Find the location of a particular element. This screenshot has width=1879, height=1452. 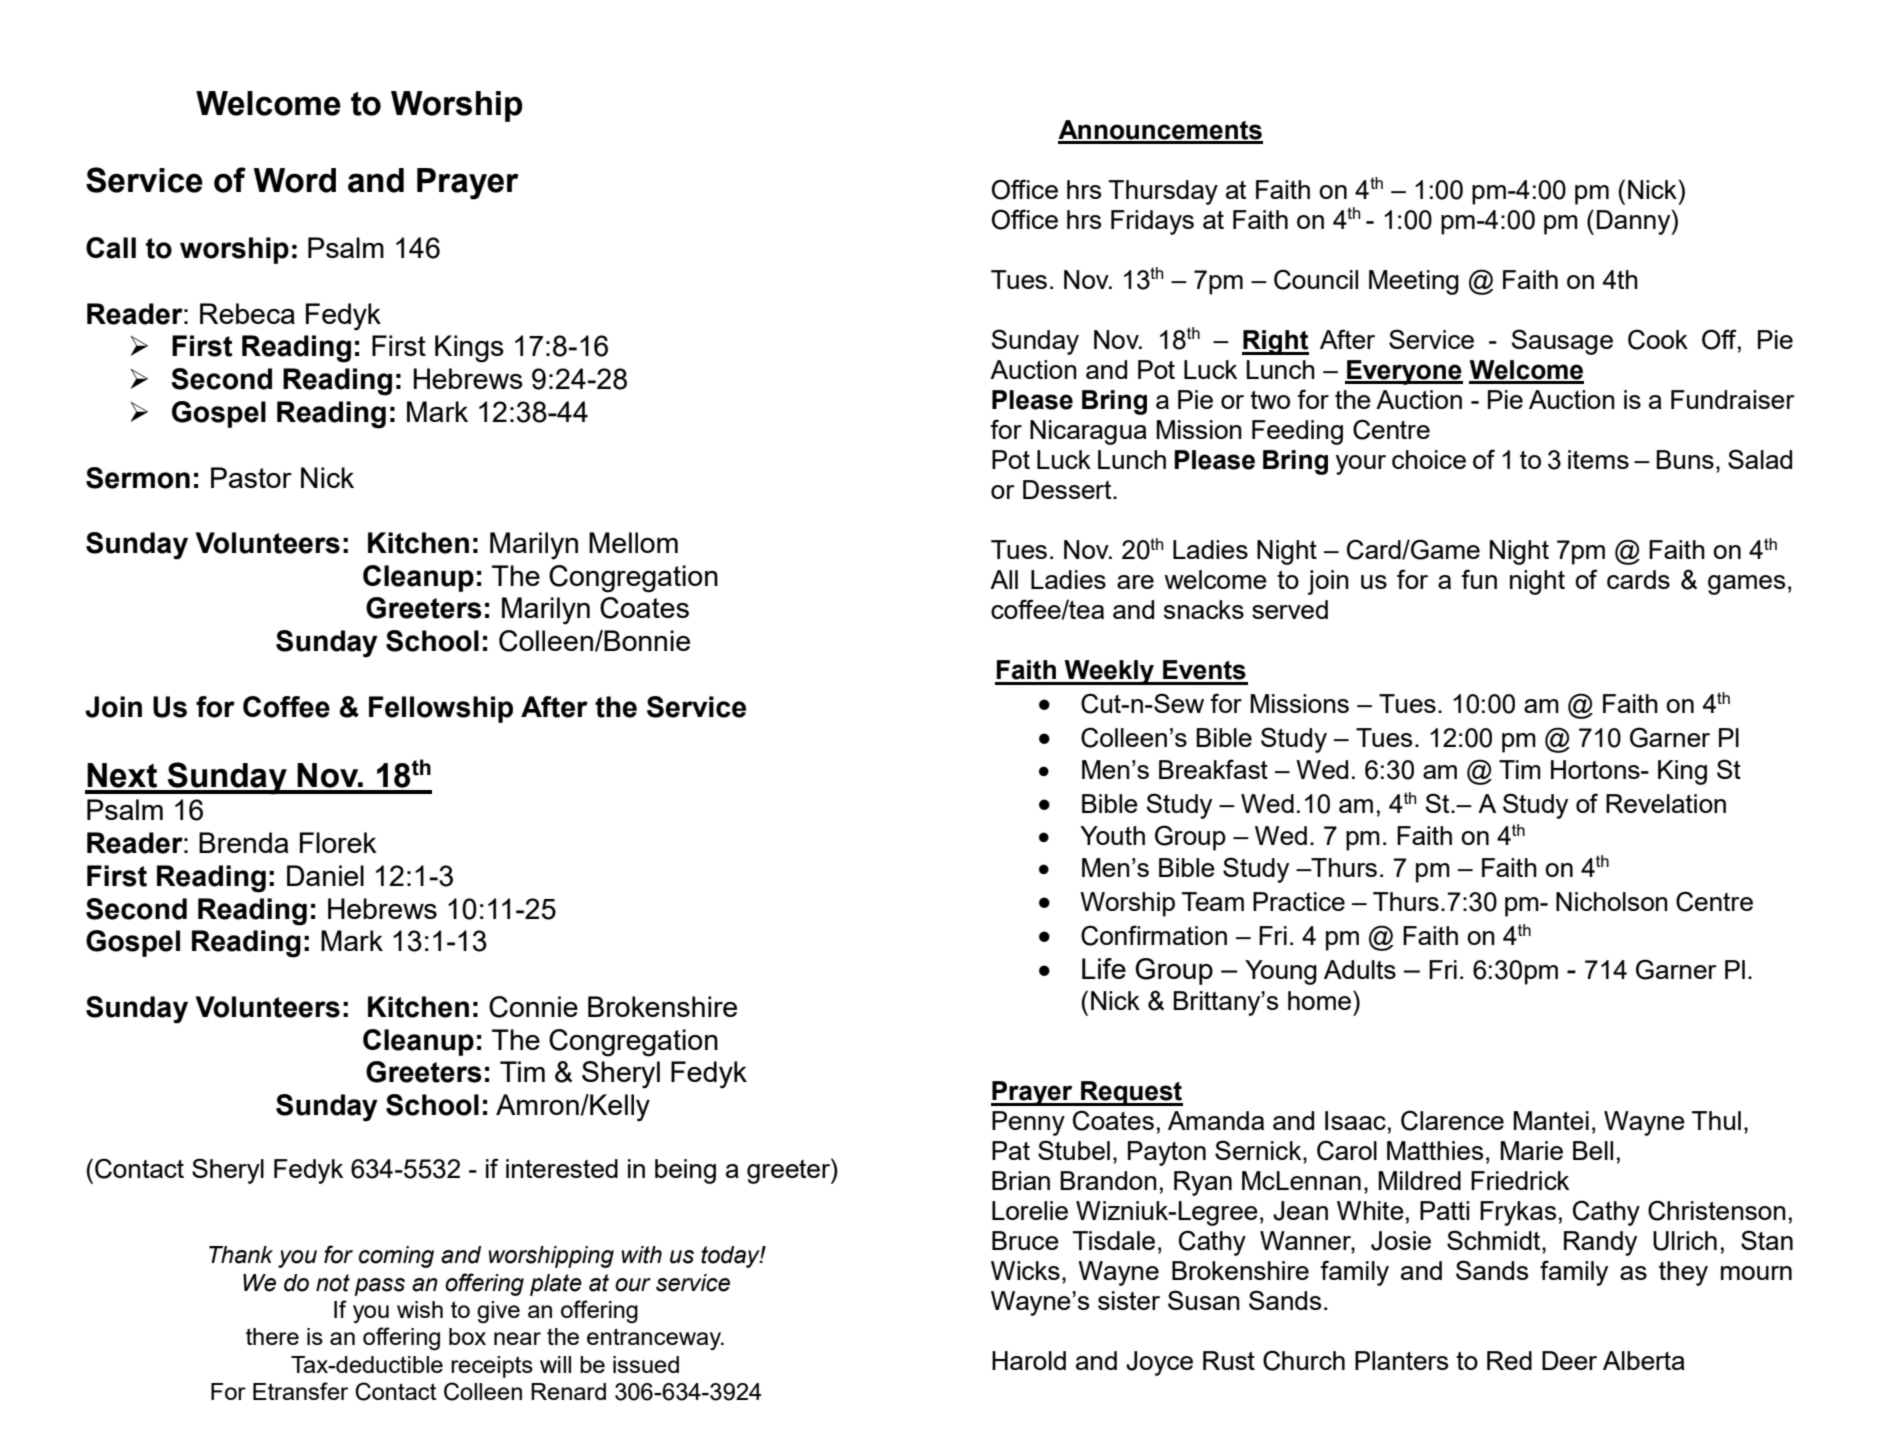

Fridays is located at coordinates (1152, 222).
